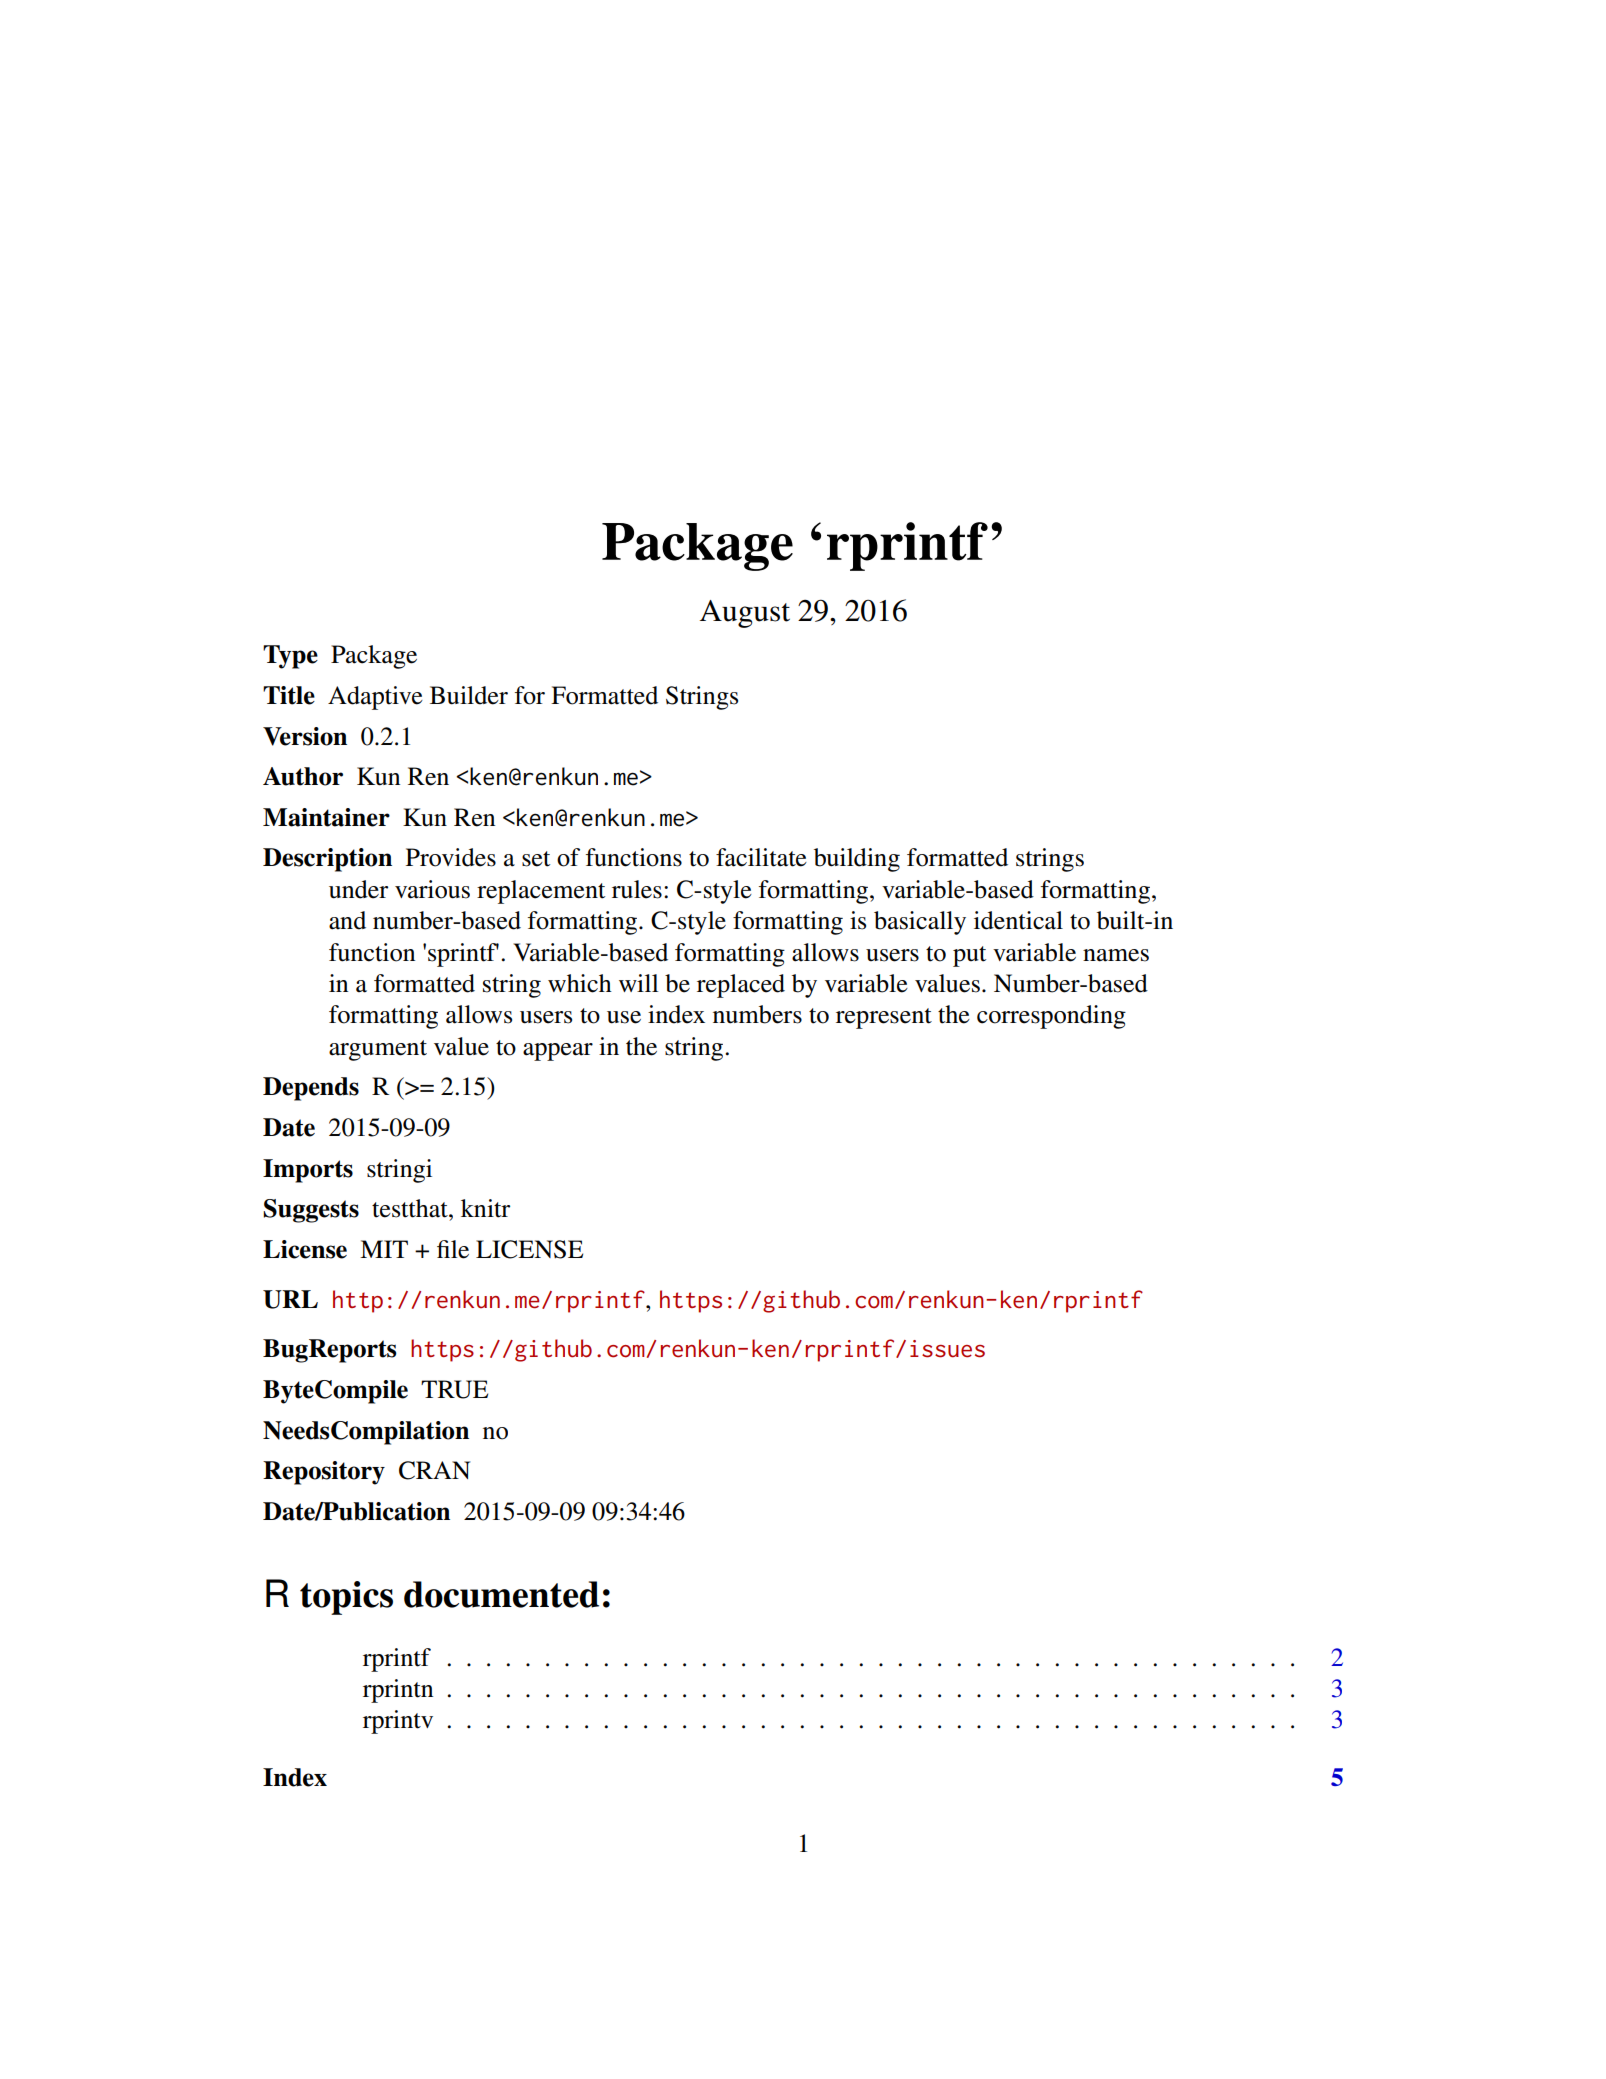 The image size is (1606, 2079). Describe the element at coordinates (375, 698) in the page. I see `Adaptive` at that location.
